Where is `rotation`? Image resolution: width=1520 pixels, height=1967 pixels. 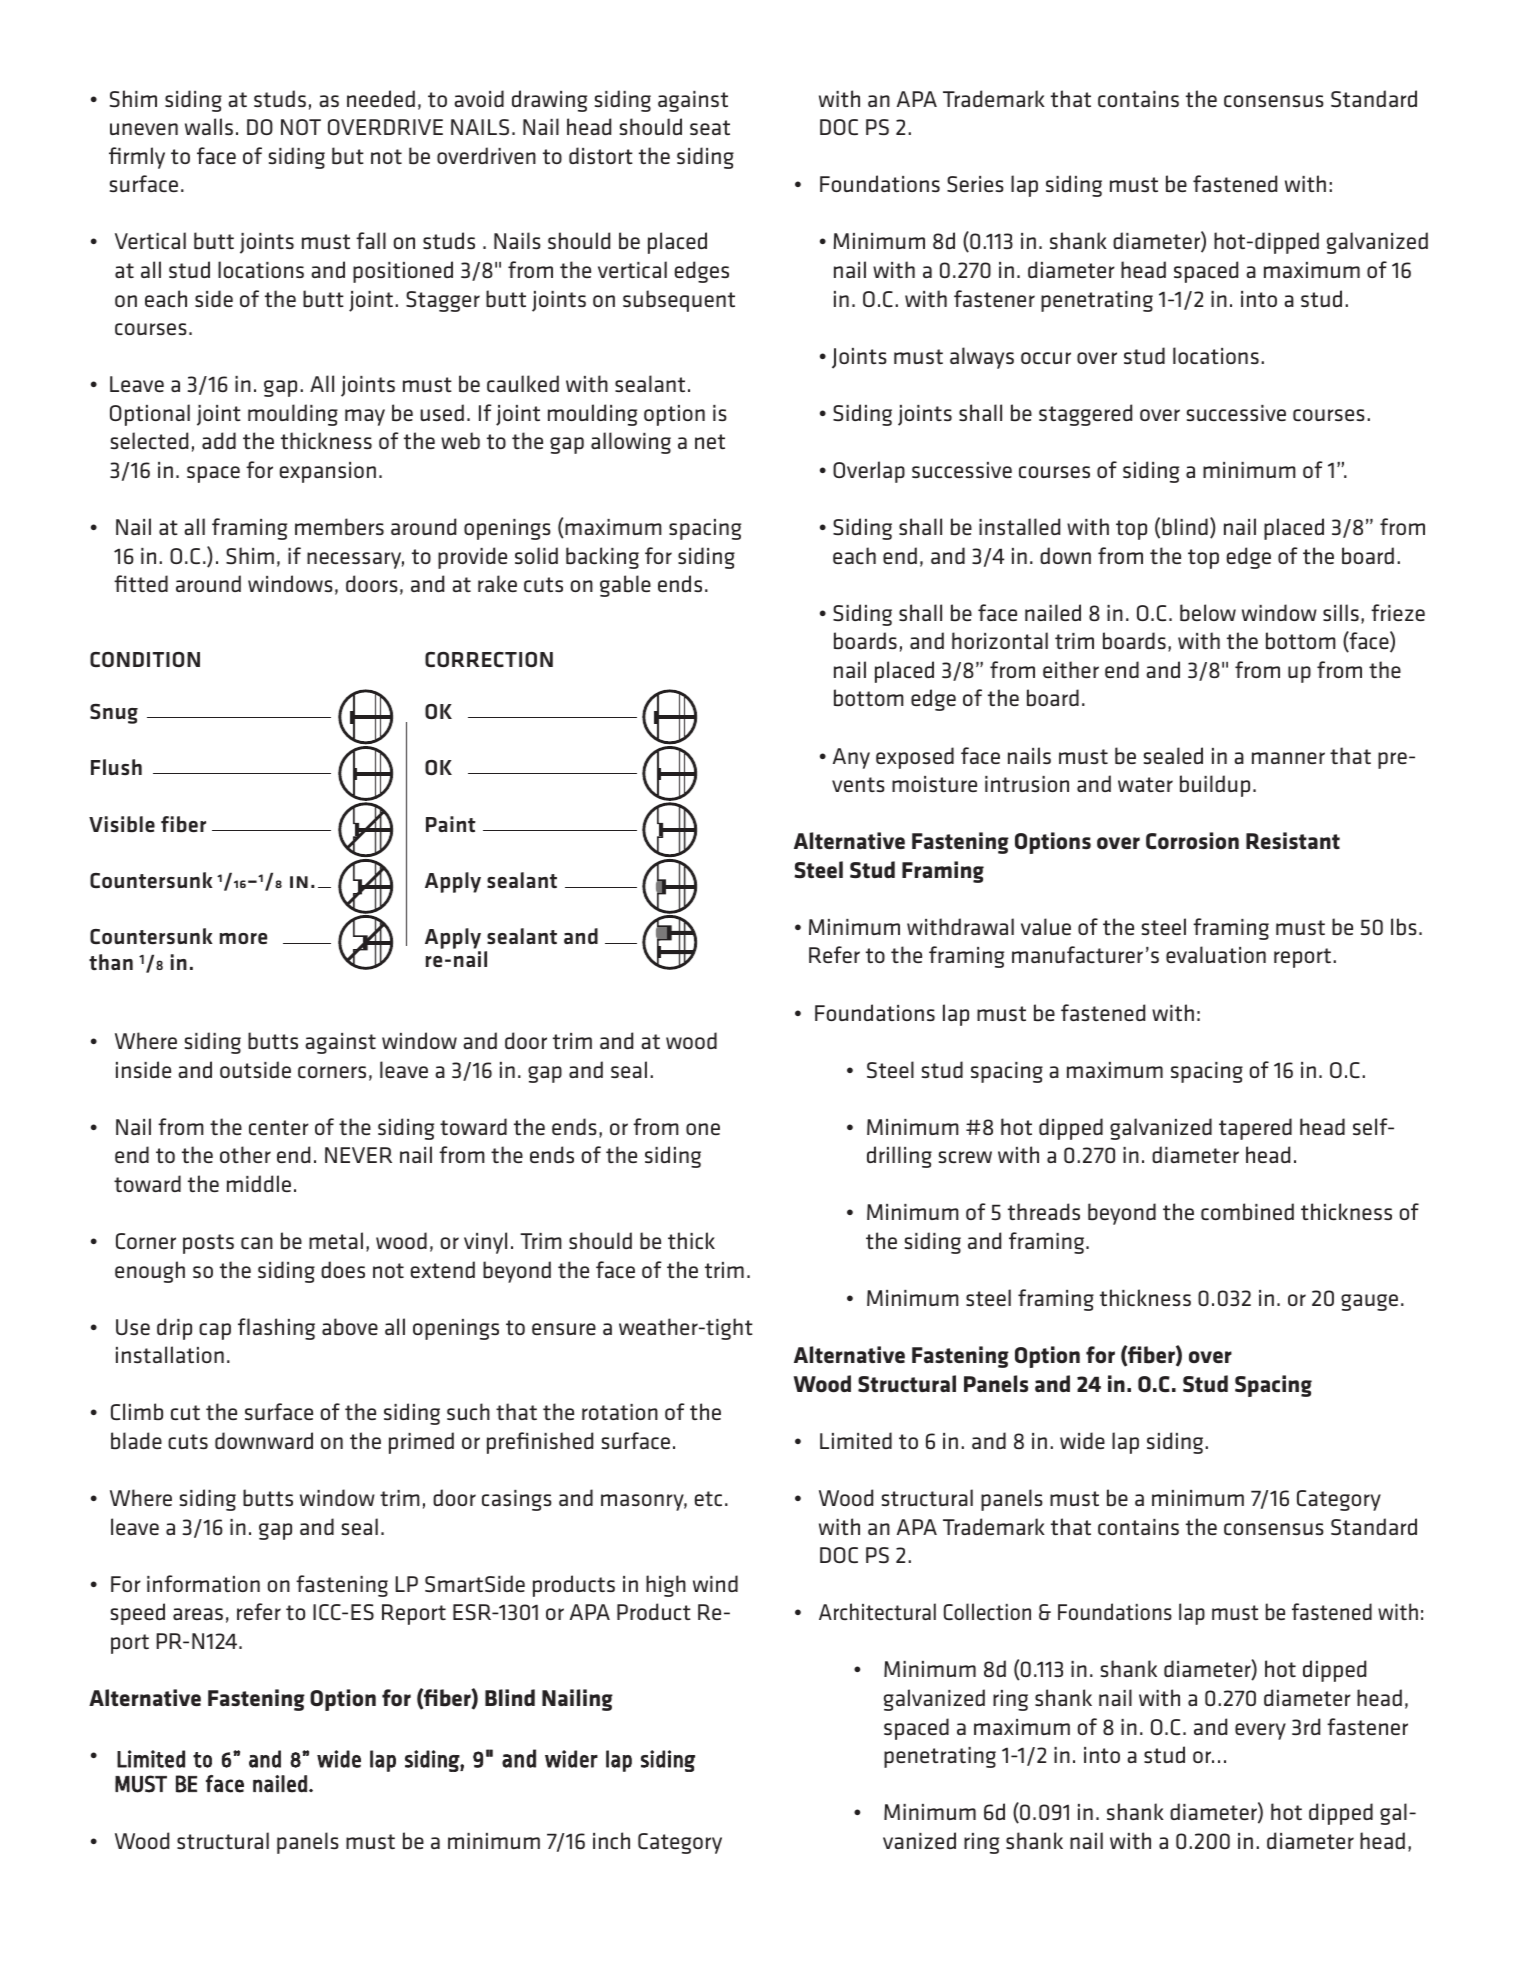
rotation is located at coordinates (620, 1412).
